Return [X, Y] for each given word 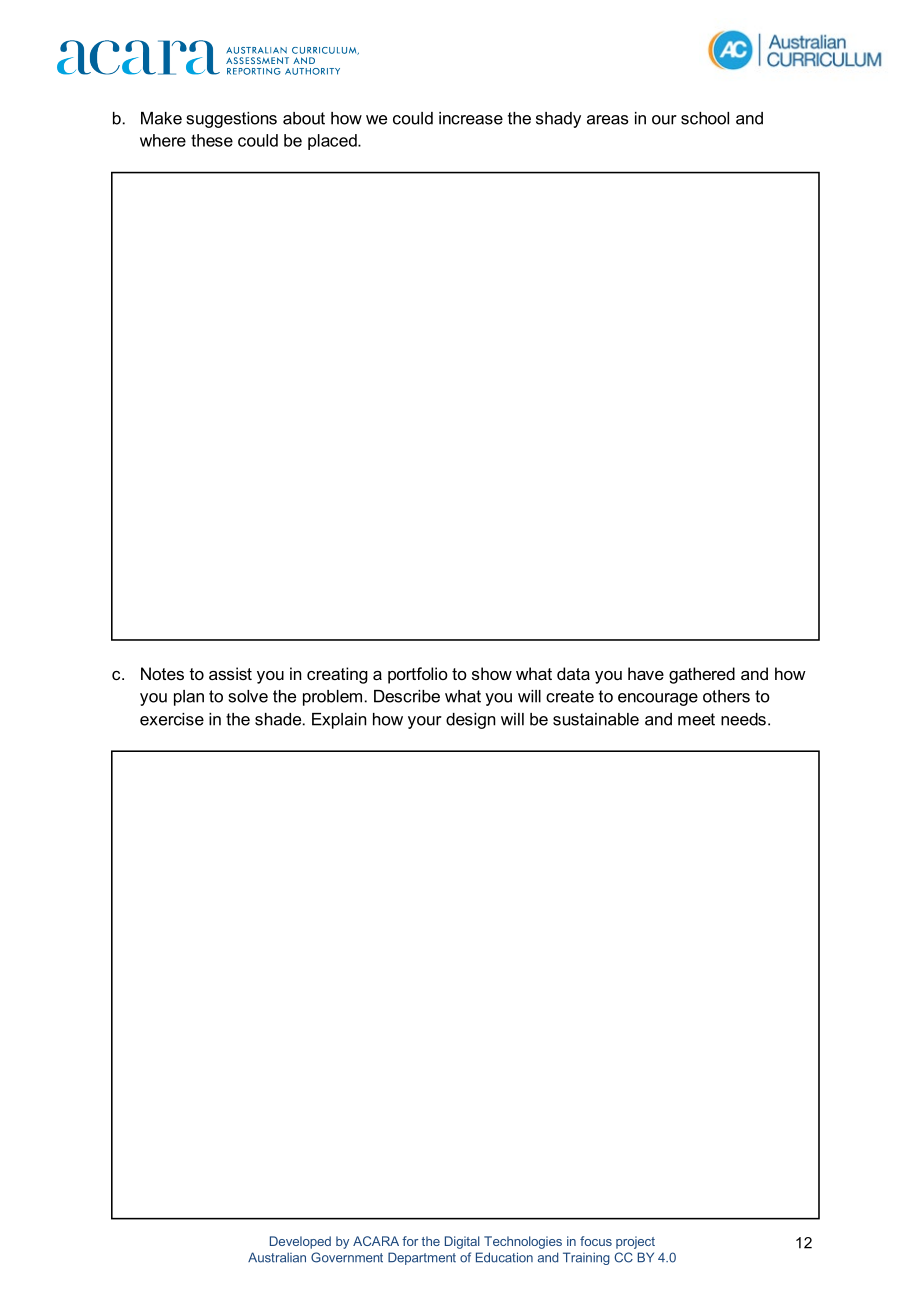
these [212, 140]
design [470, 721]
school [705, 118]
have [646, 673]
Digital [462, 1242]
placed [333, 142]
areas [608, 120]
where [163, 140]
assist [230, 673]
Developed [300, 1242]
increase [471, 118]
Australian [277, 1257]
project [635, 1242]
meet [696, 719]
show [492, 673]
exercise [172, 719]
